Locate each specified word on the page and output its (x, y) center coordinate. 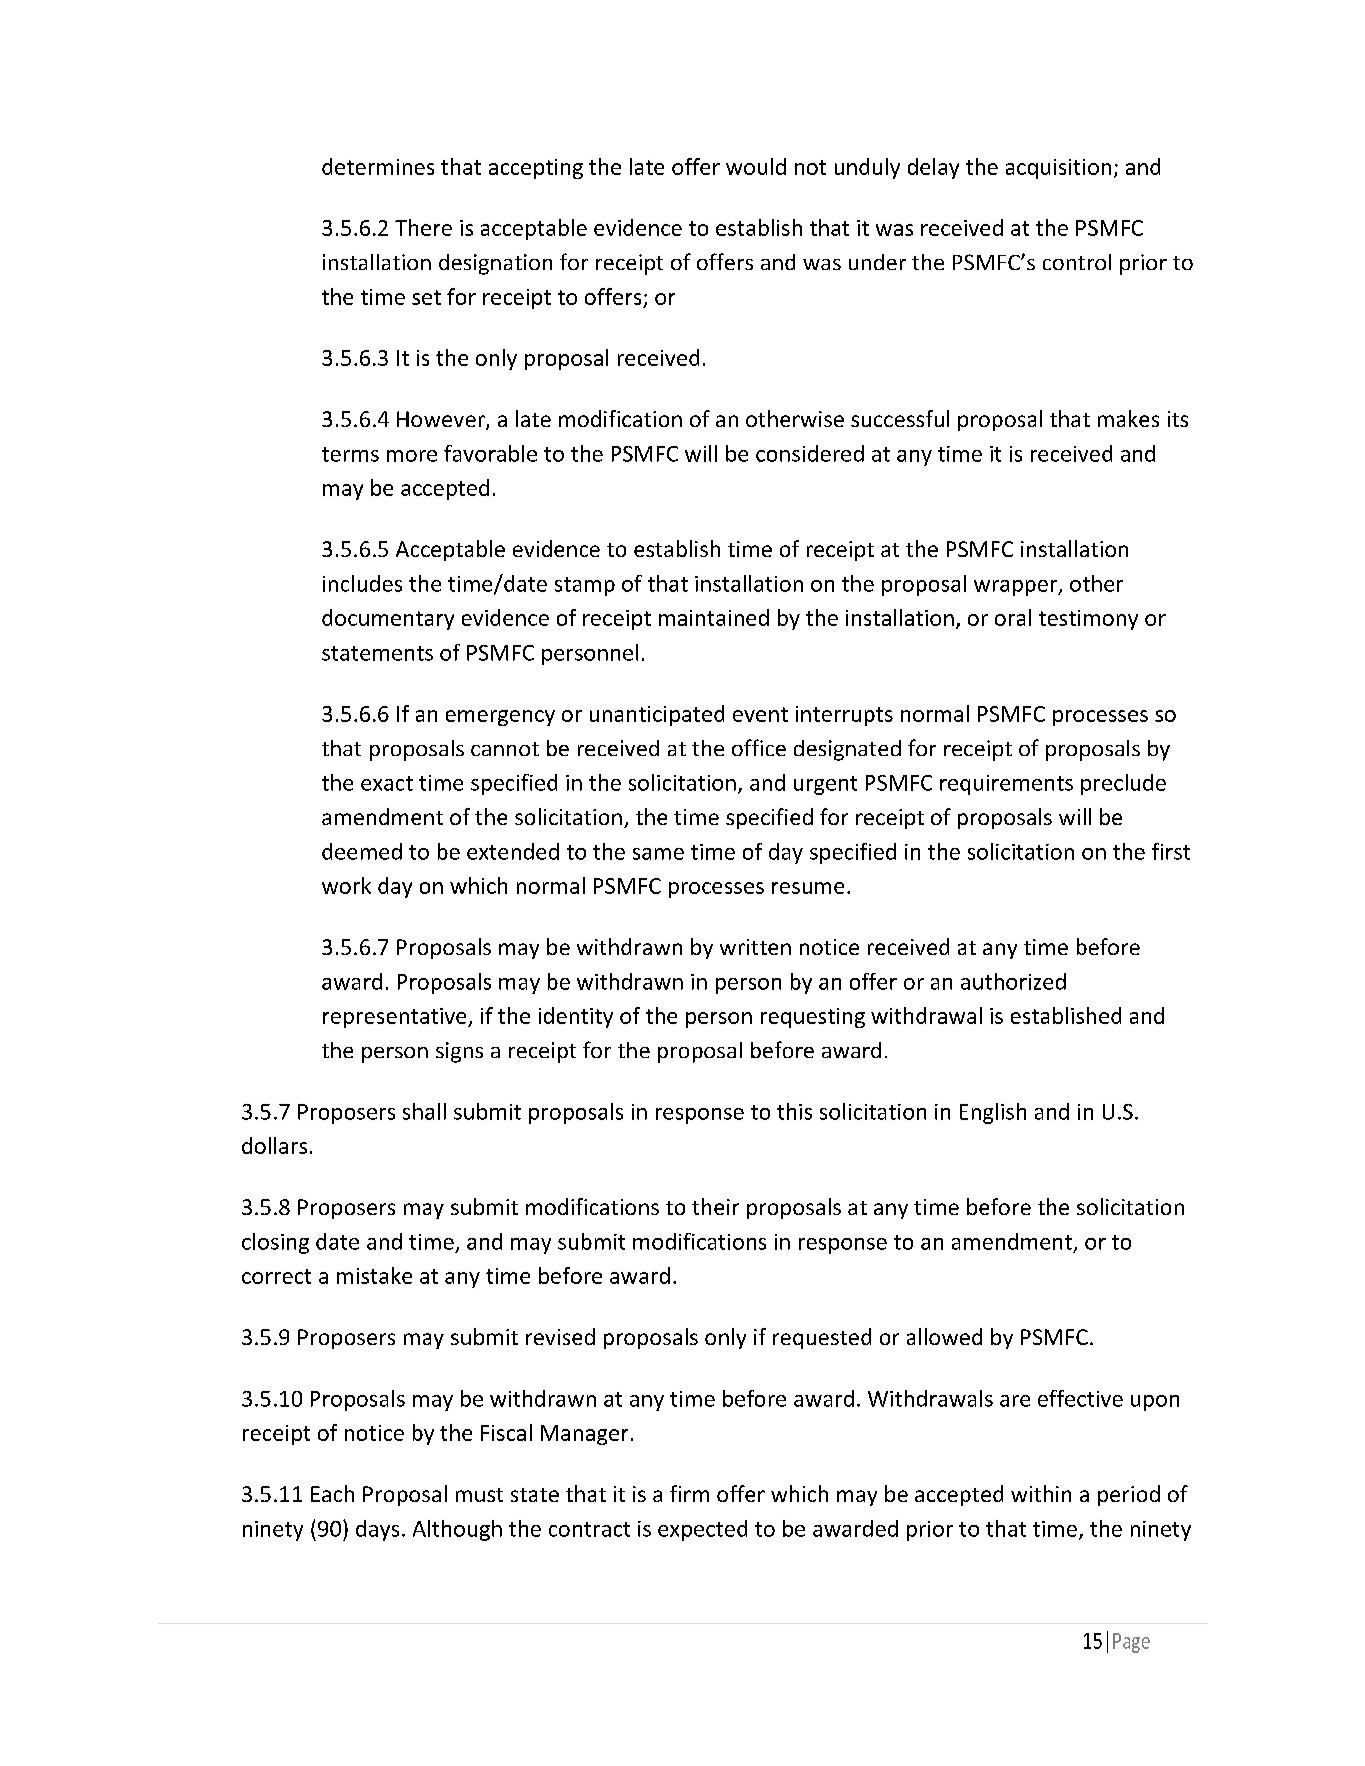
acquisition (1058, 169)
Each (332, 1493)
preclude (1123, 784)
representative (396, 1018)
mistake (374, 1275)
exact (387, 783)
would (756, 166)
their (715, 1206)
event (760, 714)
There (423, 227)
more (412, 456)
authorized (1013, 981)
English (993, 1113)
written (755, 947)
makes (1128, 418)
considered (810, 453)
